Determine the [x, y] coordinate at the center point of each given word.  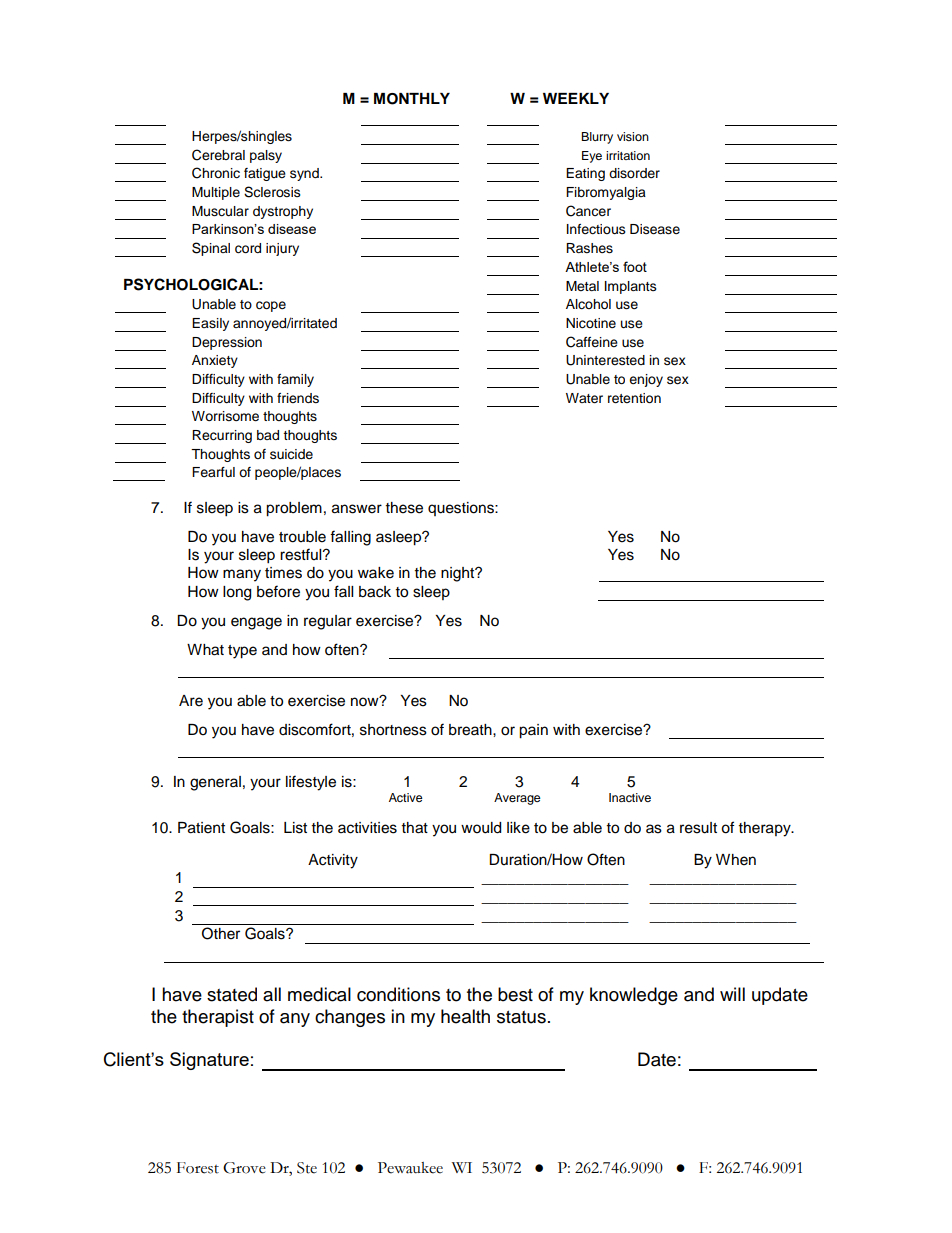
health [465, 1016]
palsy [266, 156]
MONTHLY [412, 99]
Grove [244, 1168]
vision [633, 136]
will [732, 994]
